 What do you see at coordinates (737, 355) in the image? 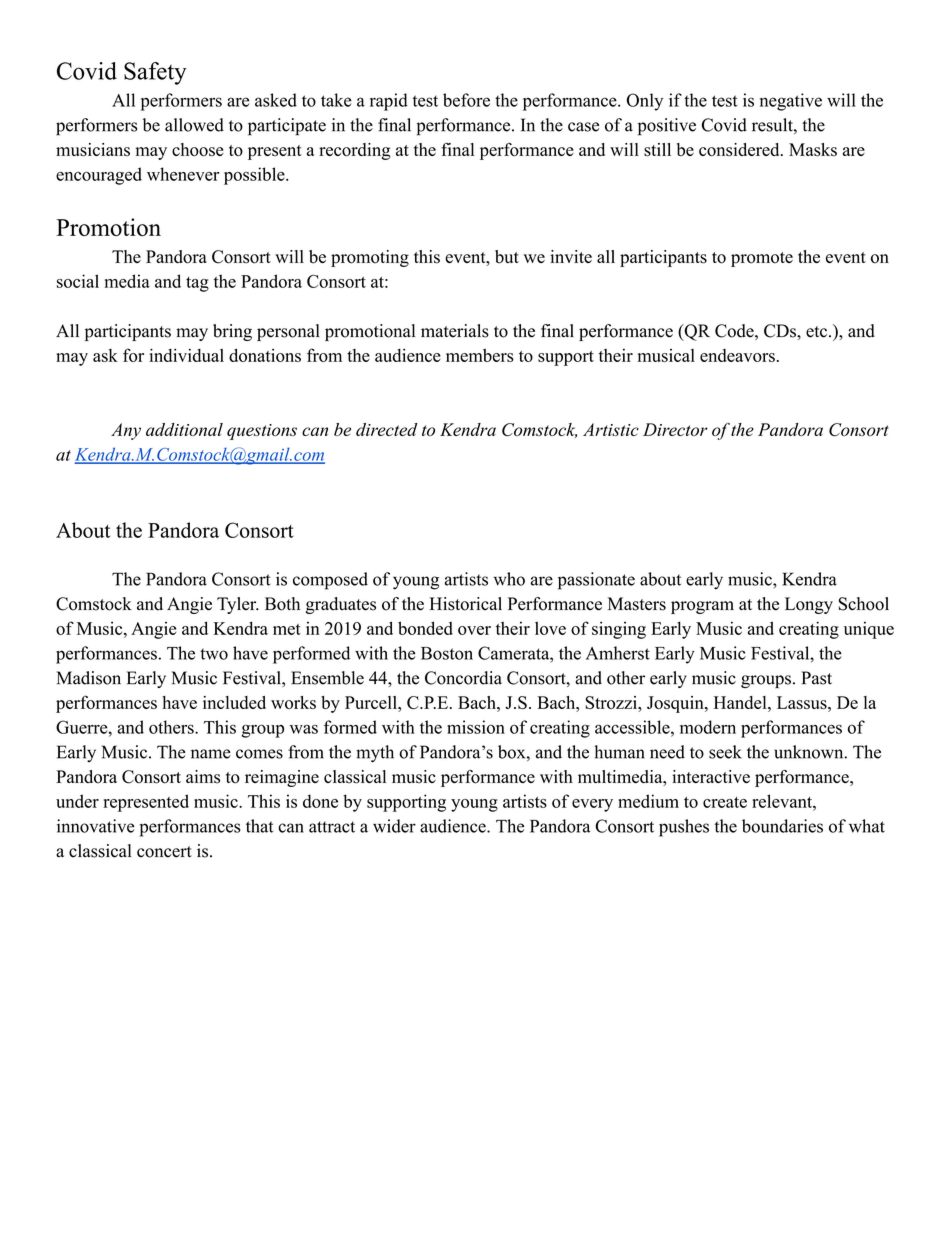
I see `endeavors` at bounding box center [737, 355].
